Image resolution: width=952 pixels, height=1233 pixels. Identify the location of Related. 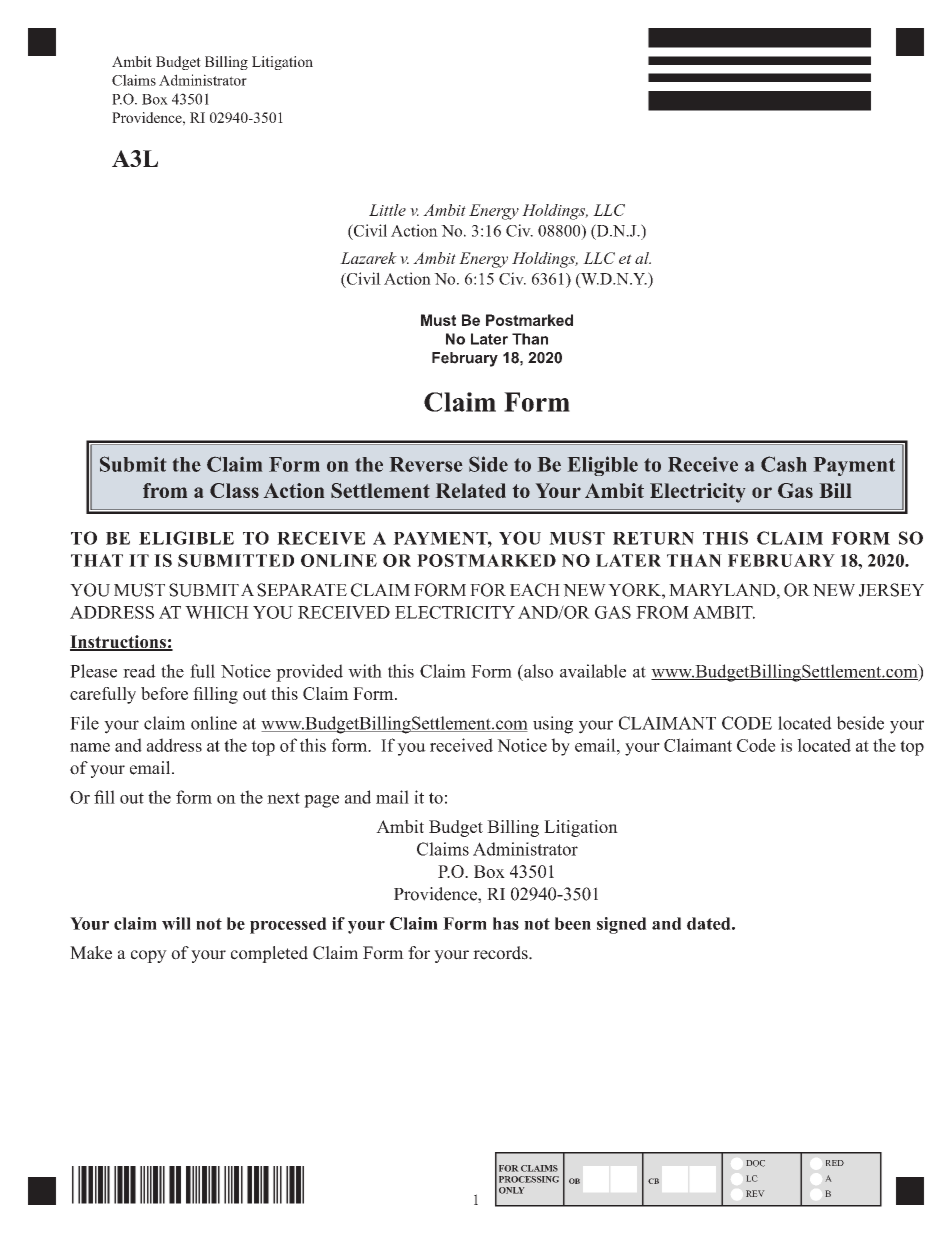
(471, 490).
